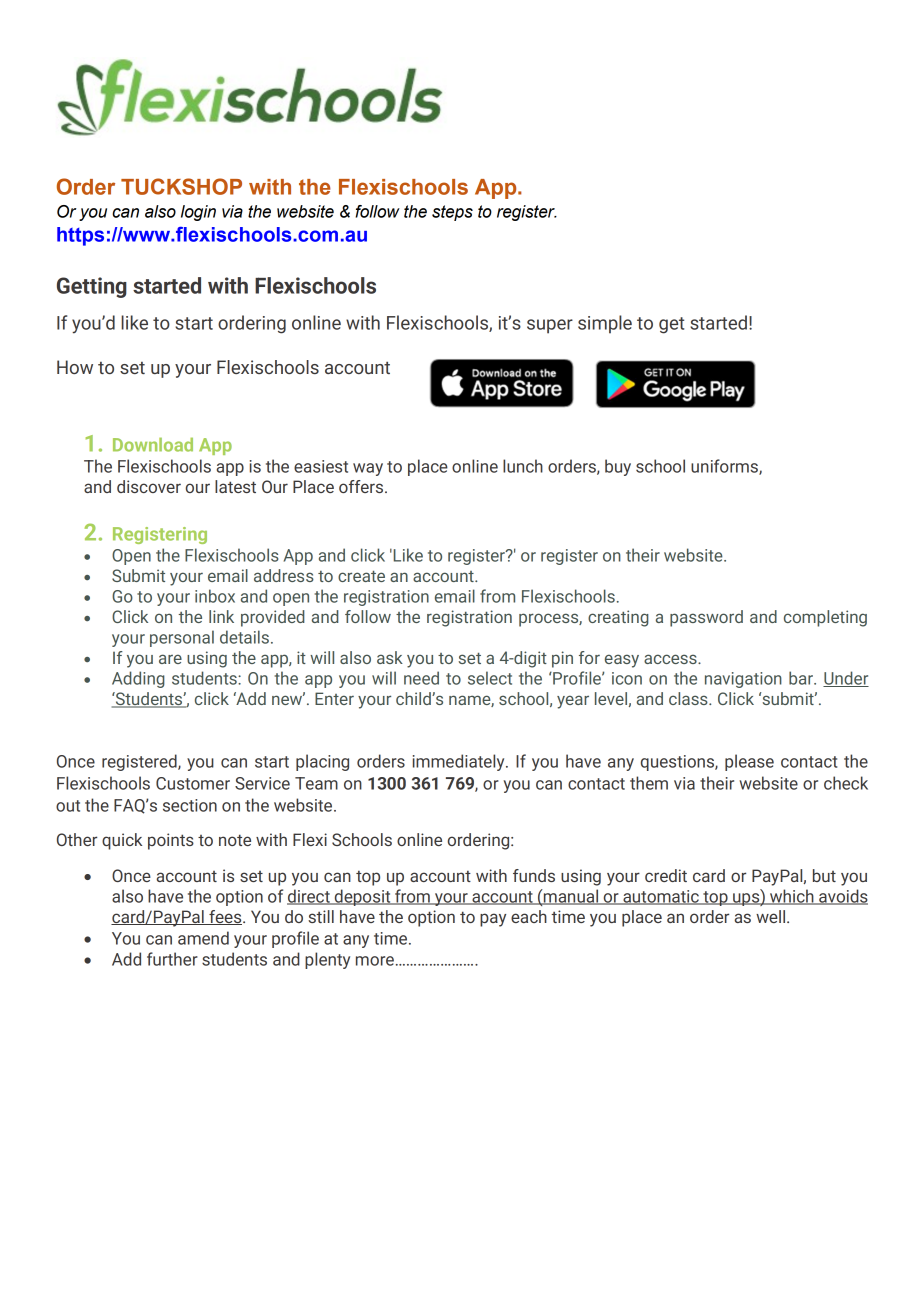 The height and width of the screenshot is (1308, 924). What do you see at coordinates (198, 213) in the screenshot?
I see `login` at bounding box center [198, 213].
